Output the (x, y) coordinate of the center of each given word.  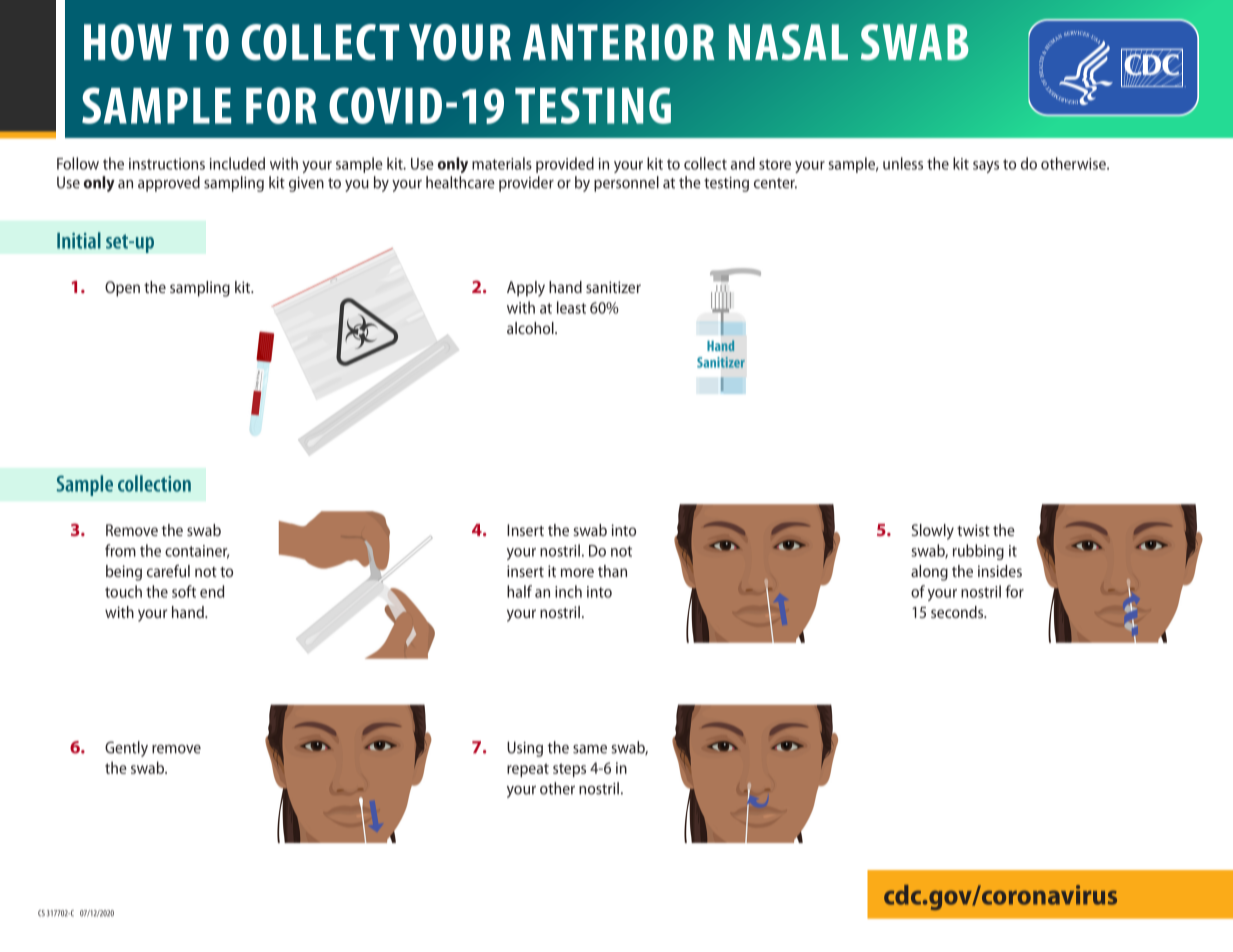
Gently (126, 749)
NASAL (788, 42)
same (590, 749)
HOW (128, 42)
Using (525, 749)
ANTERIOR (619, 42)
